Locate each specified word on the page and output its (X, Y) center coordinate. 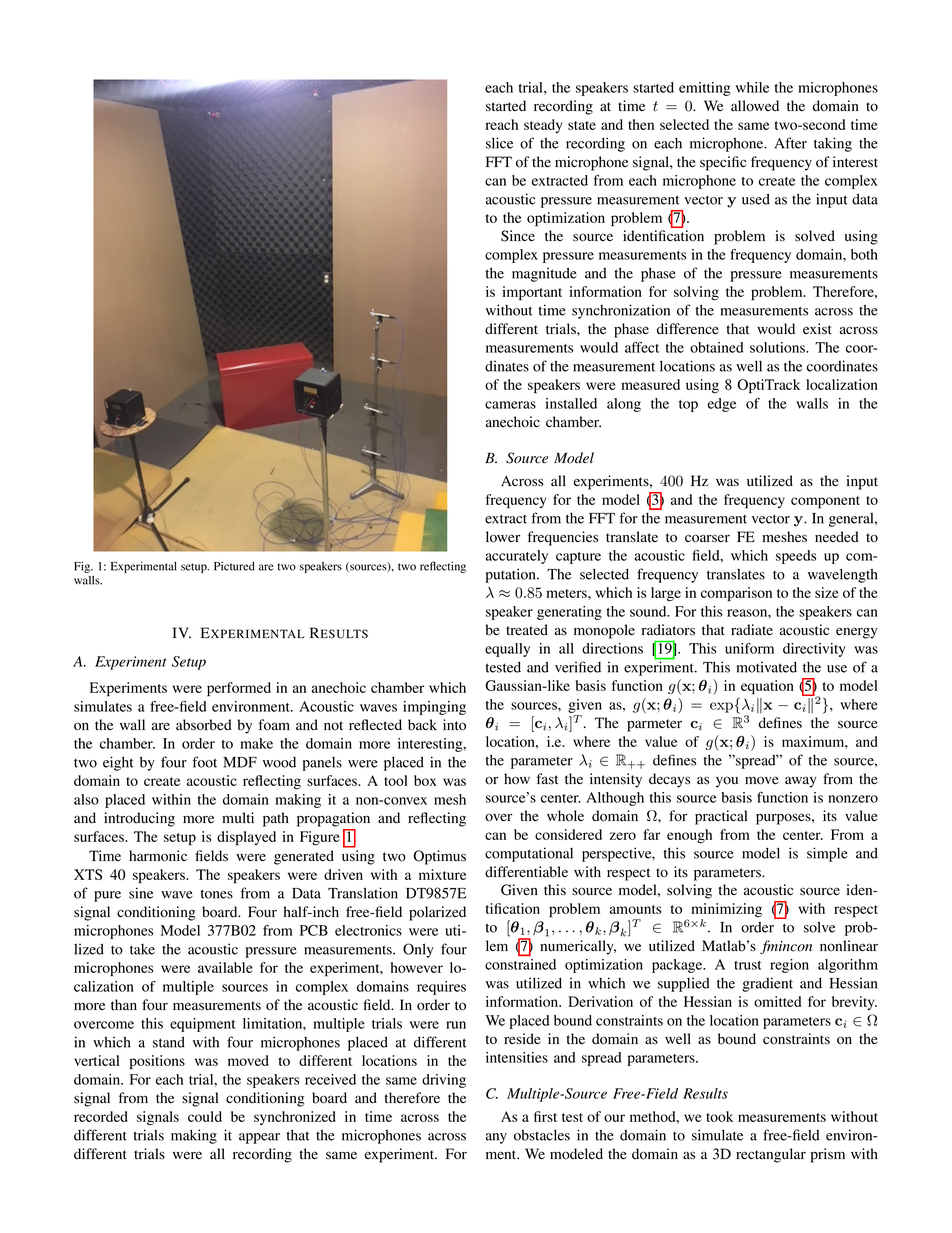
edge (722, 405)
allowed (755, 106)
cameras (510, 405)
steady (543, 126)
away (801, 782)
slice (499, 143)
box (425, 780)
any (496, 1138)
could (205, 1116)
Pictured (234, 566)
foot (204, 762)
